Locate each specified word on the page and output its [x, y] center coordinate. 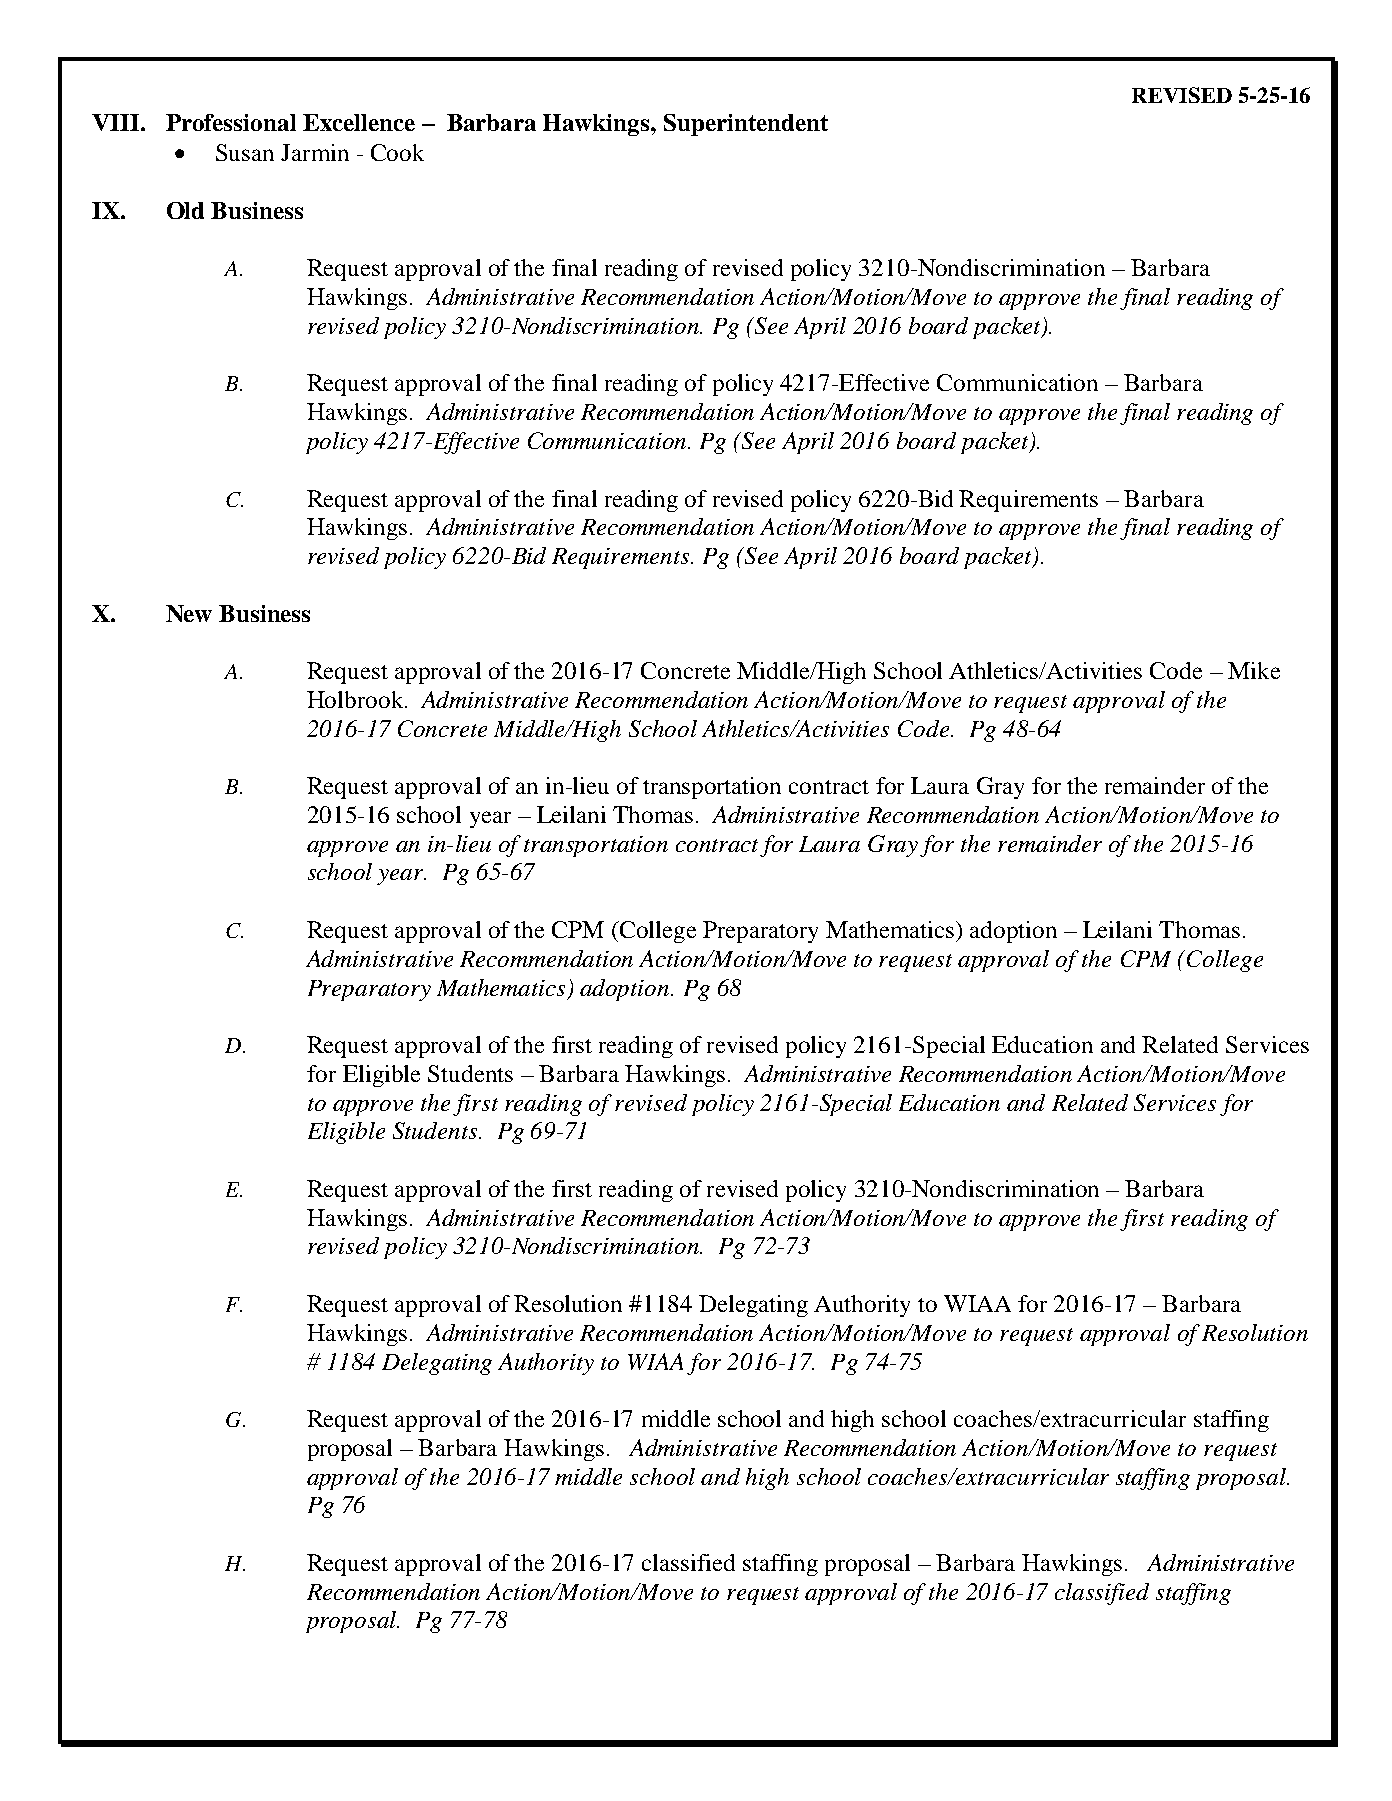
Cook [397, 152]
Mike [1254, 670]
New [189, 613]
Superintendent [746, 125]
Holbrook [356, 699]
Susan [245, 152]
